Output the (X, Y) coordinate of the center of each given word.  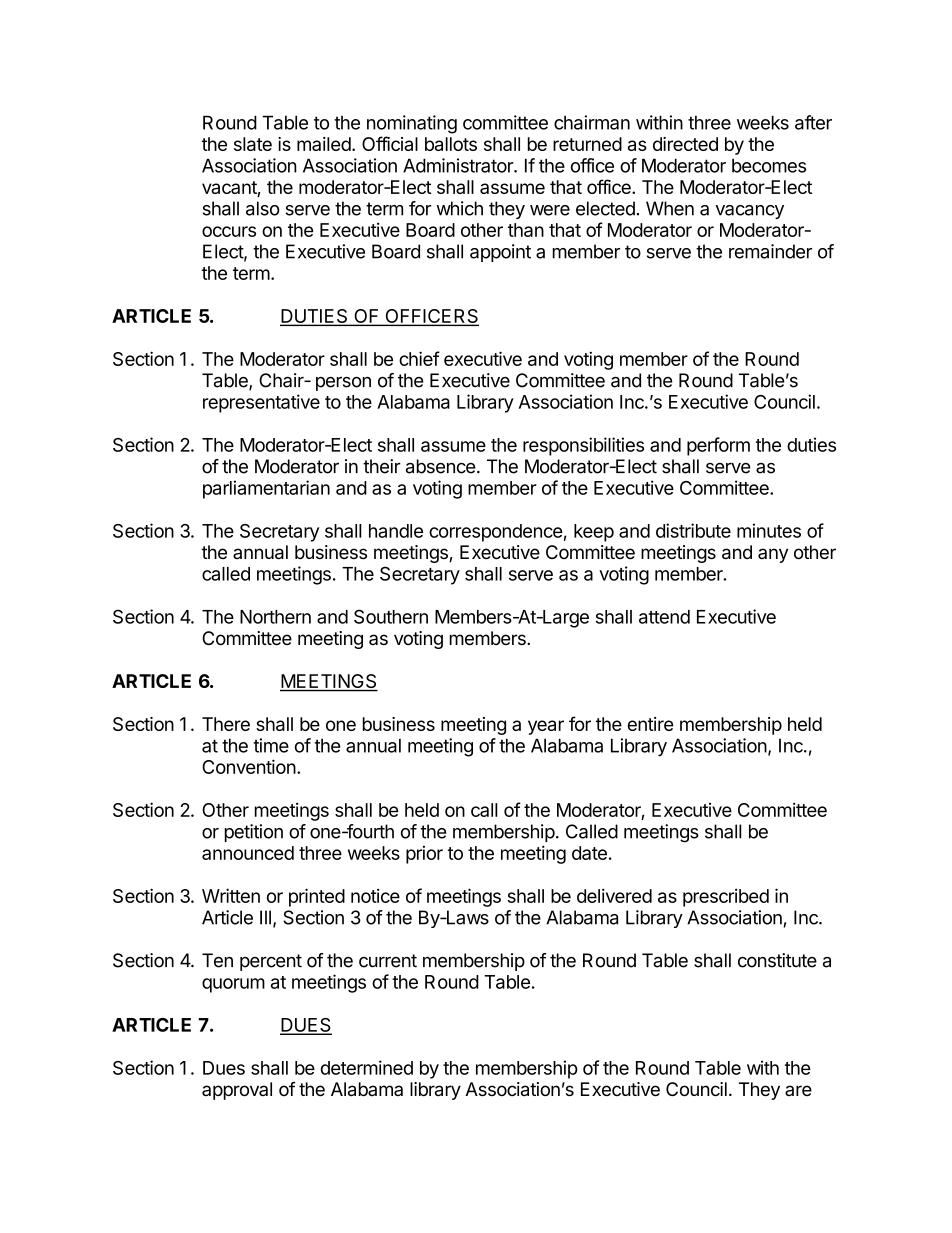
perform (718, 446)
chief (419, 358)
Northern (275, 617)
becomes (769, 165)
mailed (324, 144)
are (798, 1090)
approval (237, 1091)
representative (261, 403)
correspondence (496, 533)
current (388, 961)
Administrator (459, 165)
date (589, 853)
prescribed (726, 898)
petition (254, 833)
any (773, 555)
